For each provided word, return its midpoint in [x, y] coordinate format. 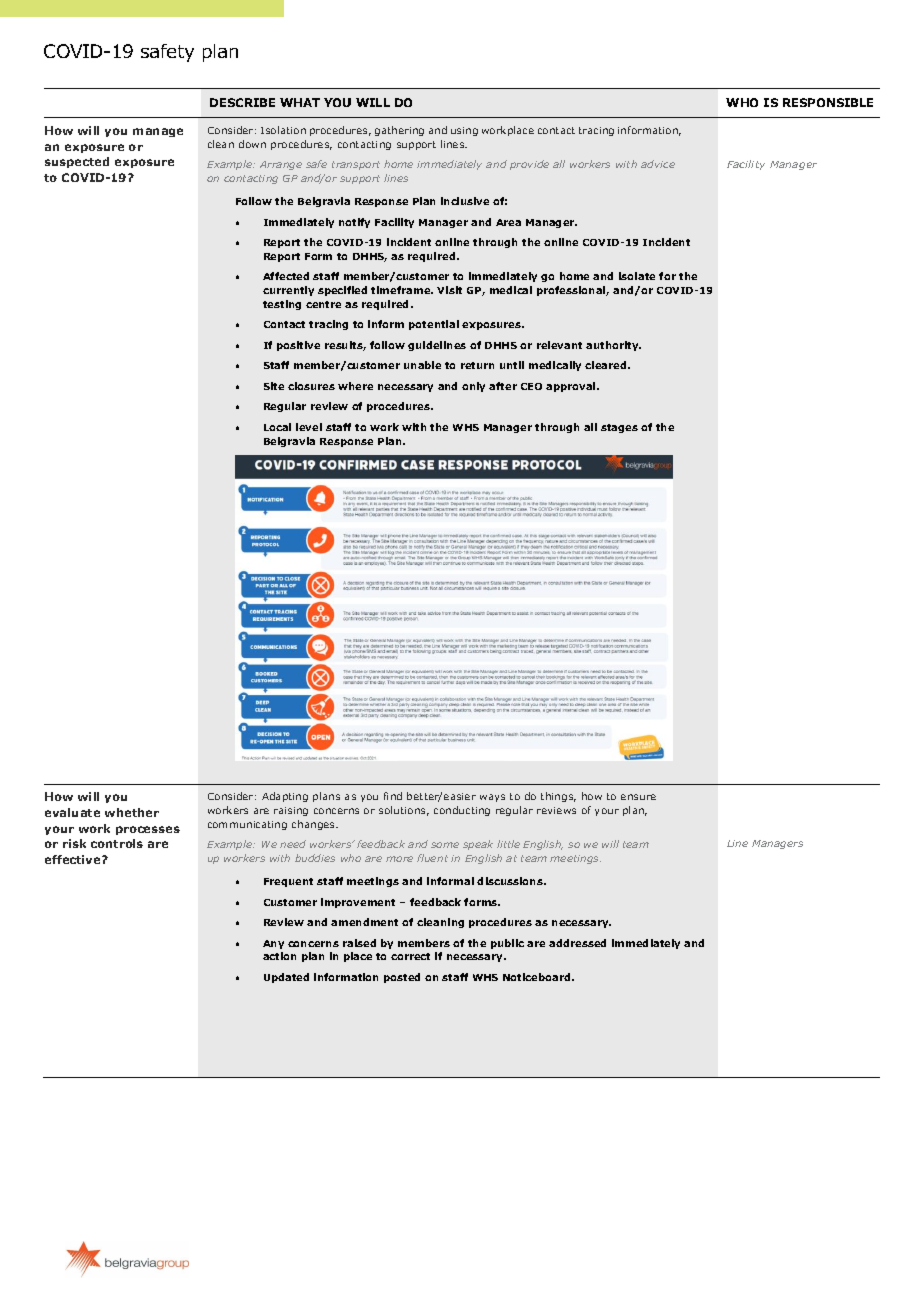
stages [619, 428]
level [309, 427]
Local [277, 427]
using [464, 131]
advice [658, 164]
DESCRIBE [242, 102]
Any [273, 944]
